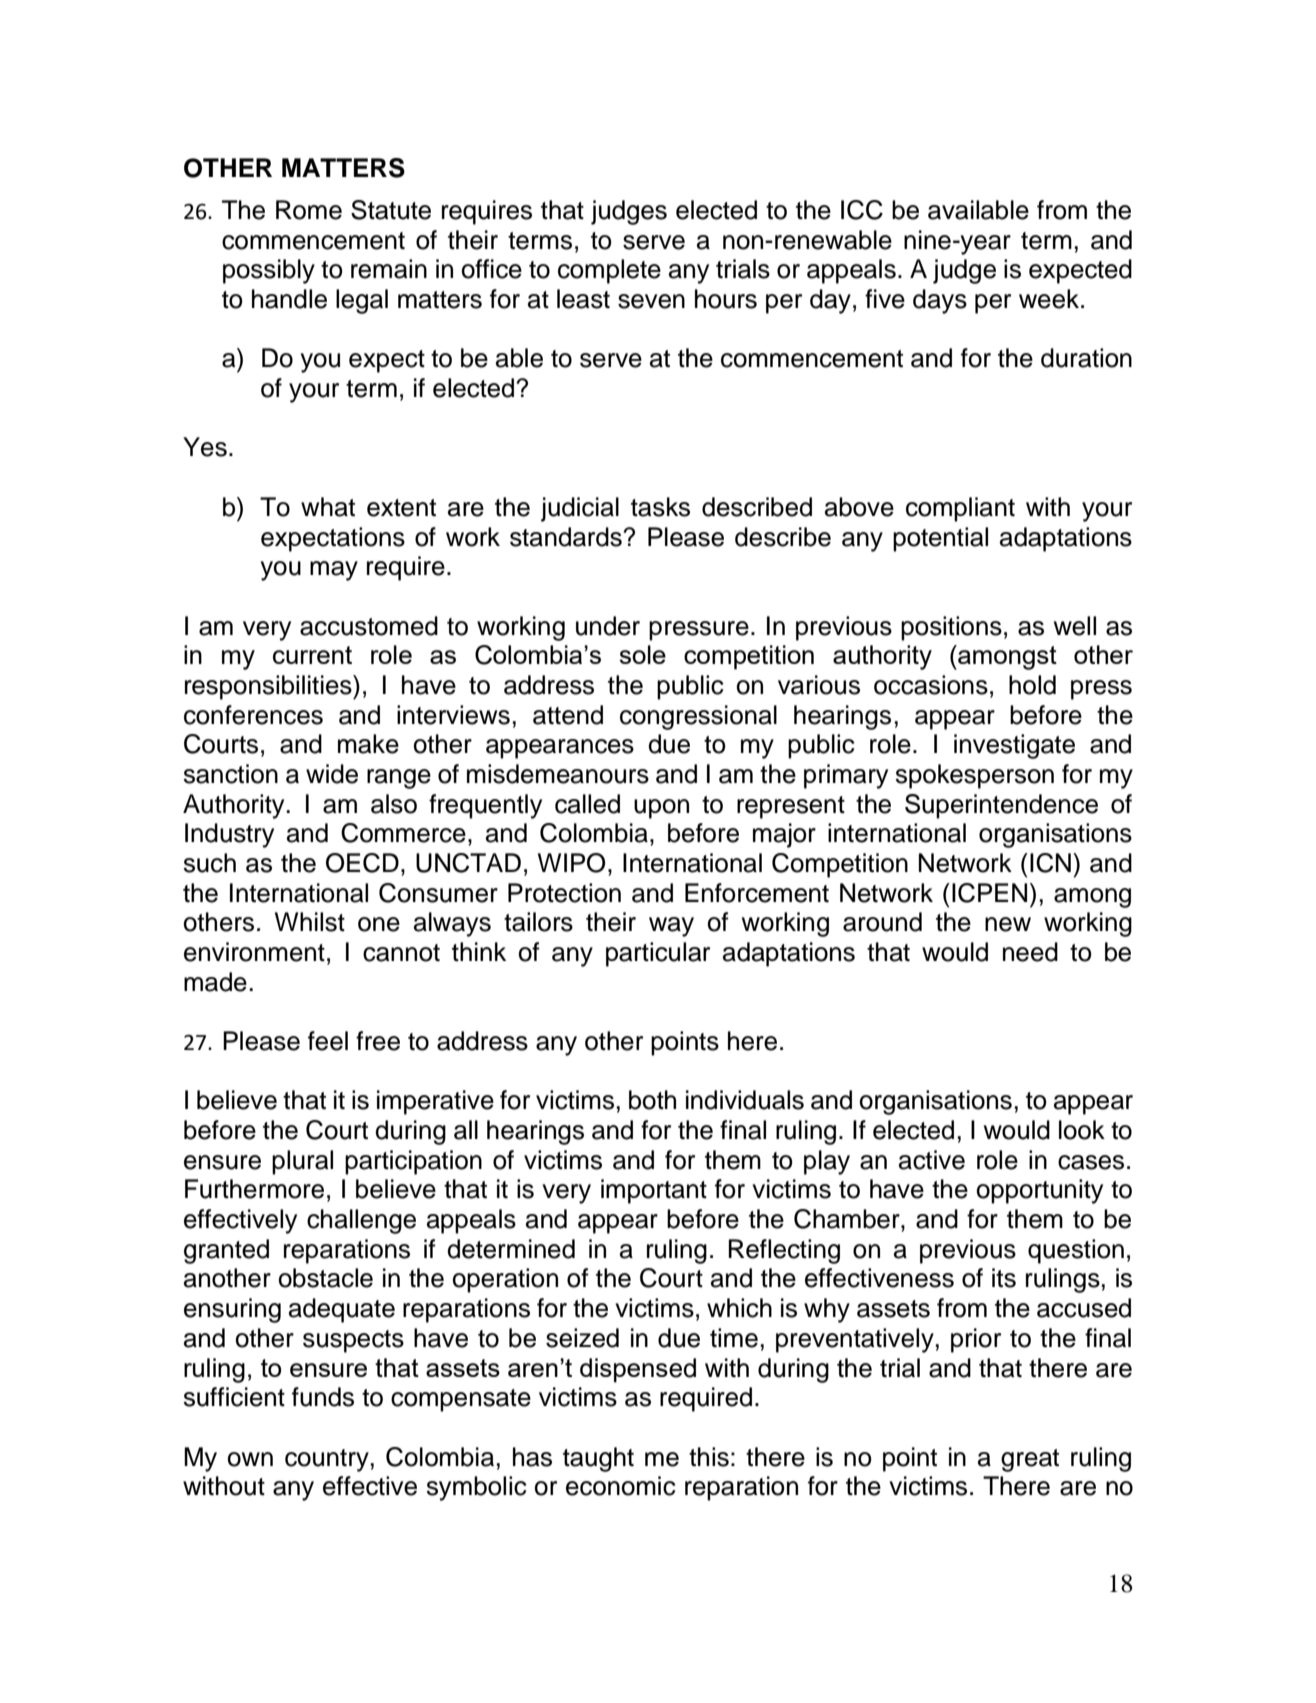 This image has height=1703, width=1316. Describe the element at coordinates (254, 952) in the image. I see `environment` at that location.
